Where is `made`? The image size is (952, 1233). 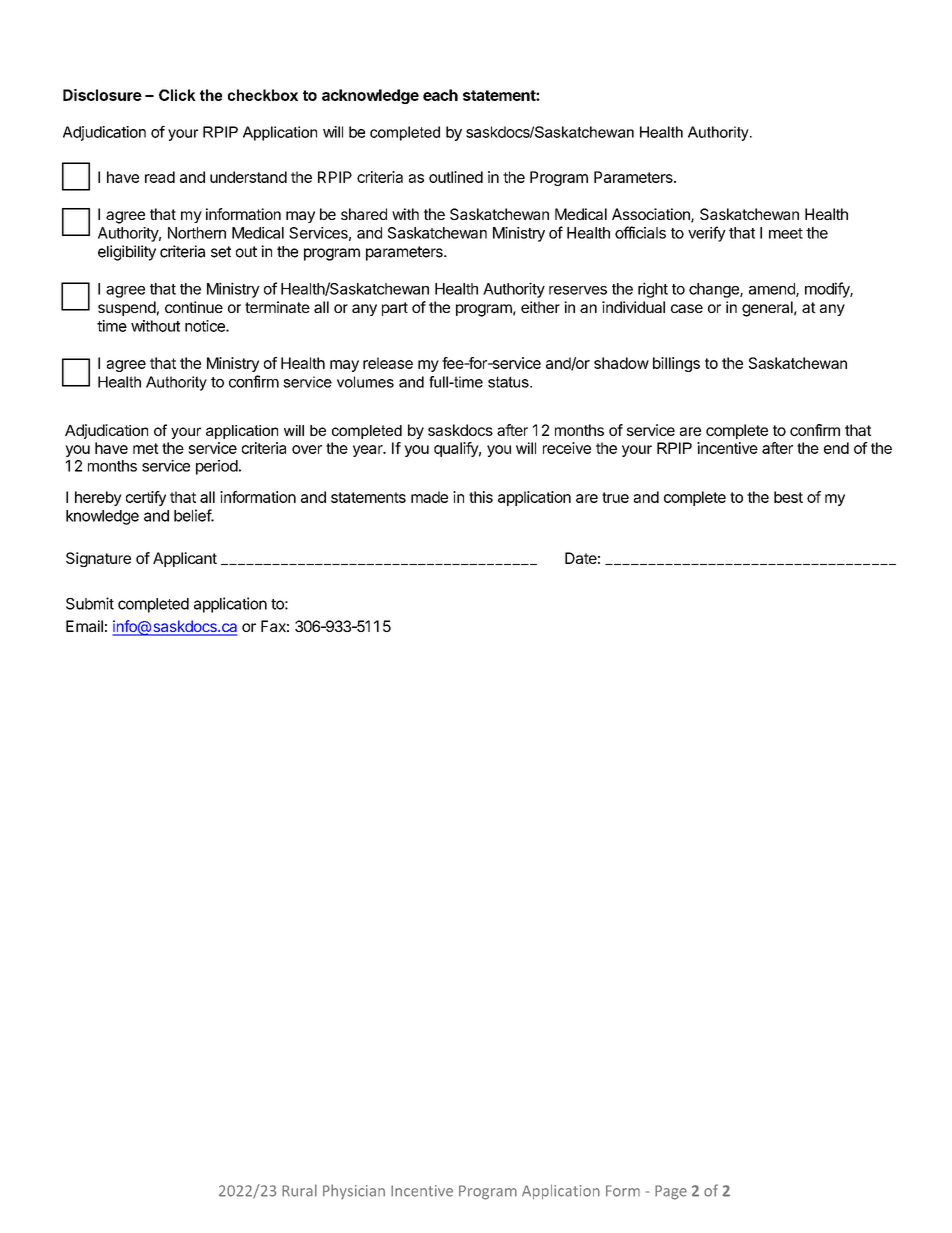 made is located at coordinates (429, 497).
